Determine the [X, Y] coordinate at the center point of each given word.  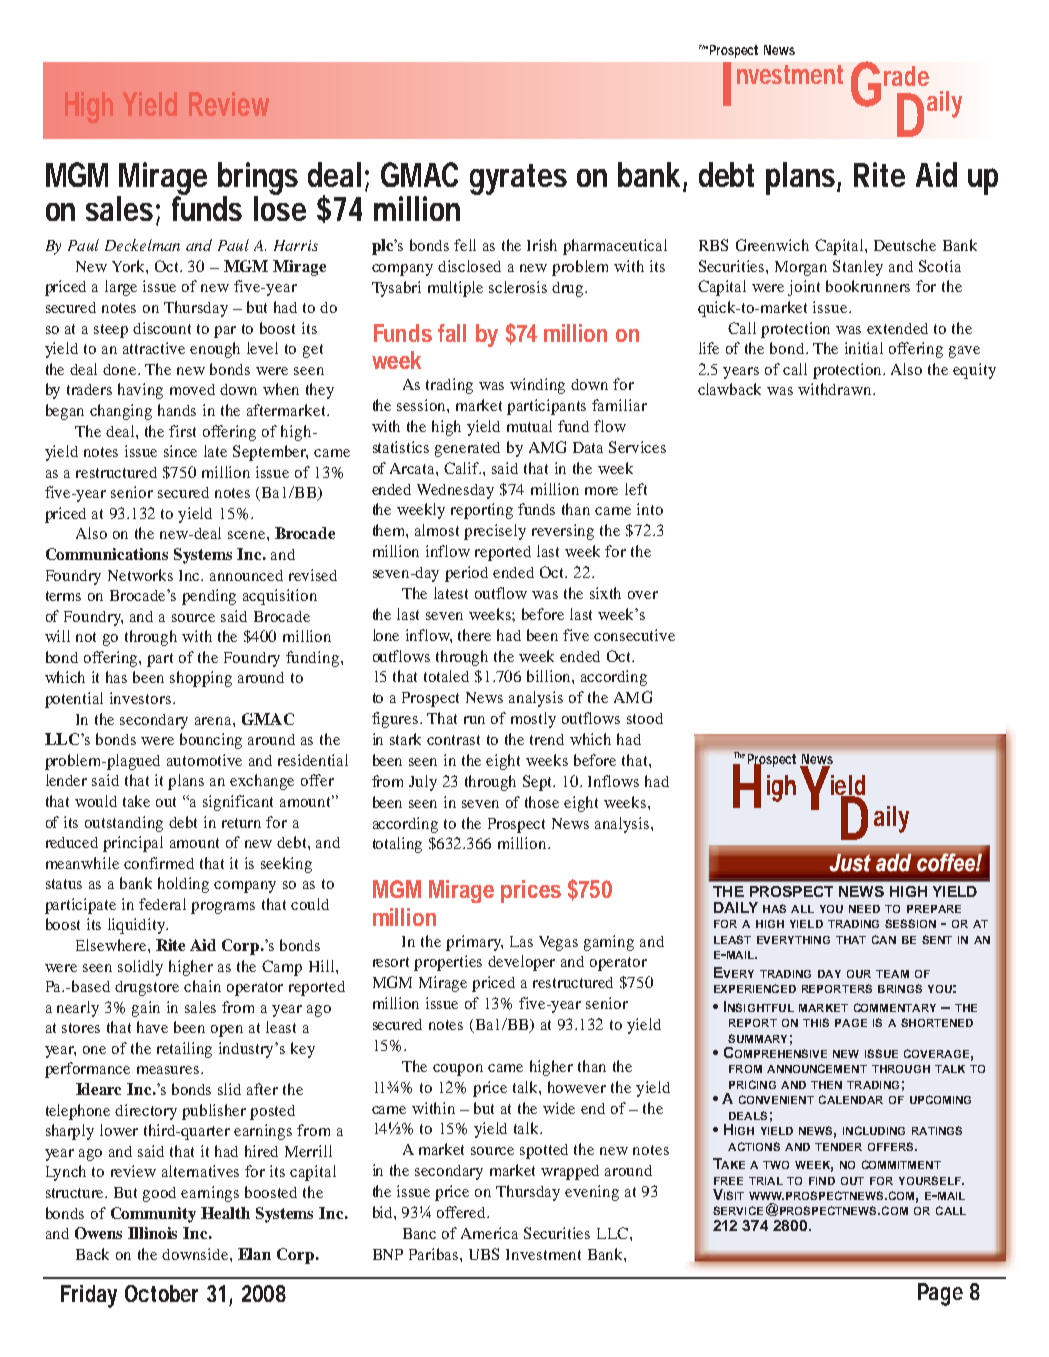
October [161, 1293]
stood [645, 718]
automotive [204, 760]
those [542, 802]
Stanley [858, 268]
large [121, 288]
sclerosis [518, 287]
